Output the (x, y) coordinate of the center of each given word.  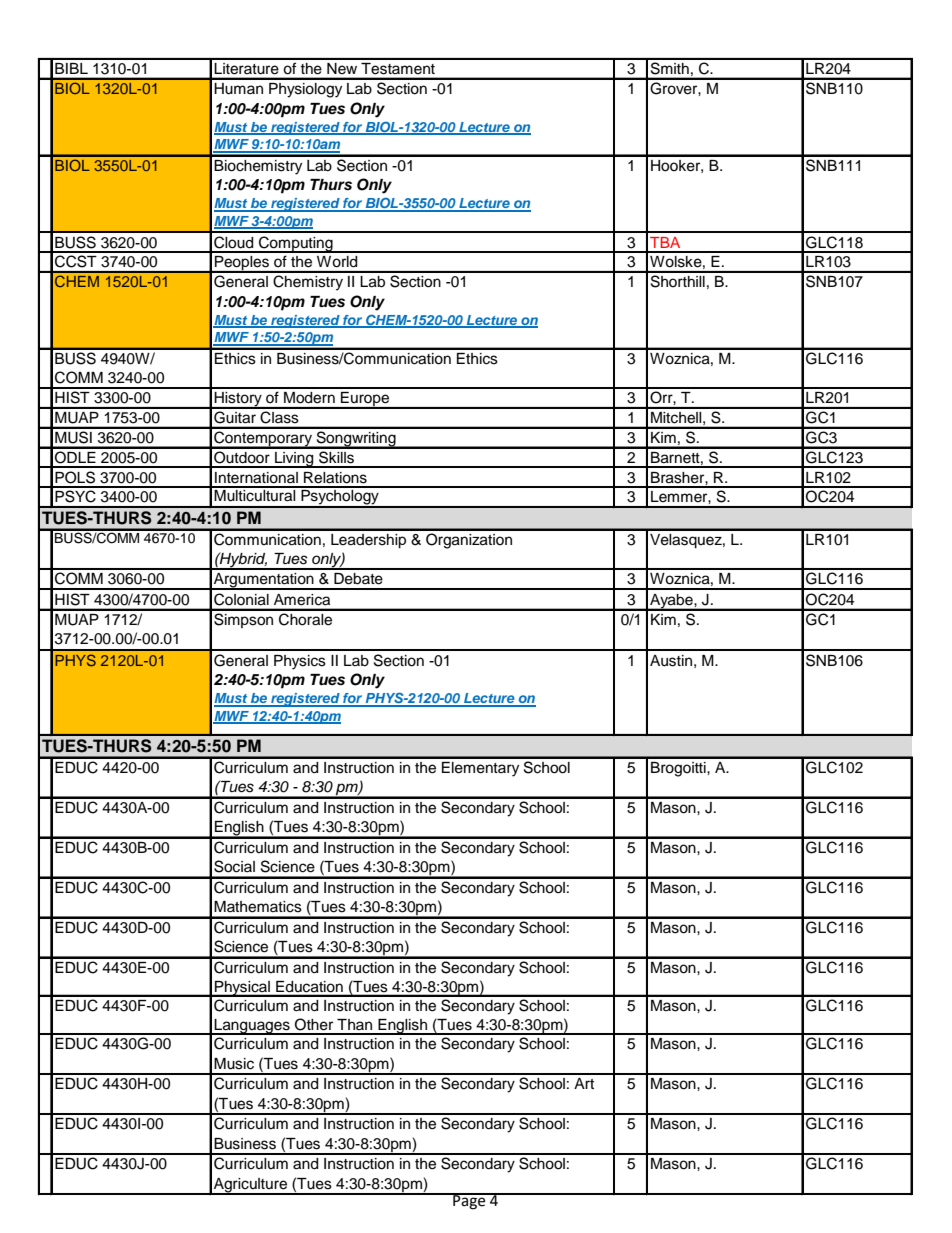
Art (584, 1083)
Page (469, 1201)
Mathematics (258, 907)
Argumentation (264, 581)
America (302, 599)
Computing (296, 244)
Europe (365, 400)
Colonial (241, 599)
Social (234, 866)
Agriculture (251, 1186)
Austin (671, 661)
